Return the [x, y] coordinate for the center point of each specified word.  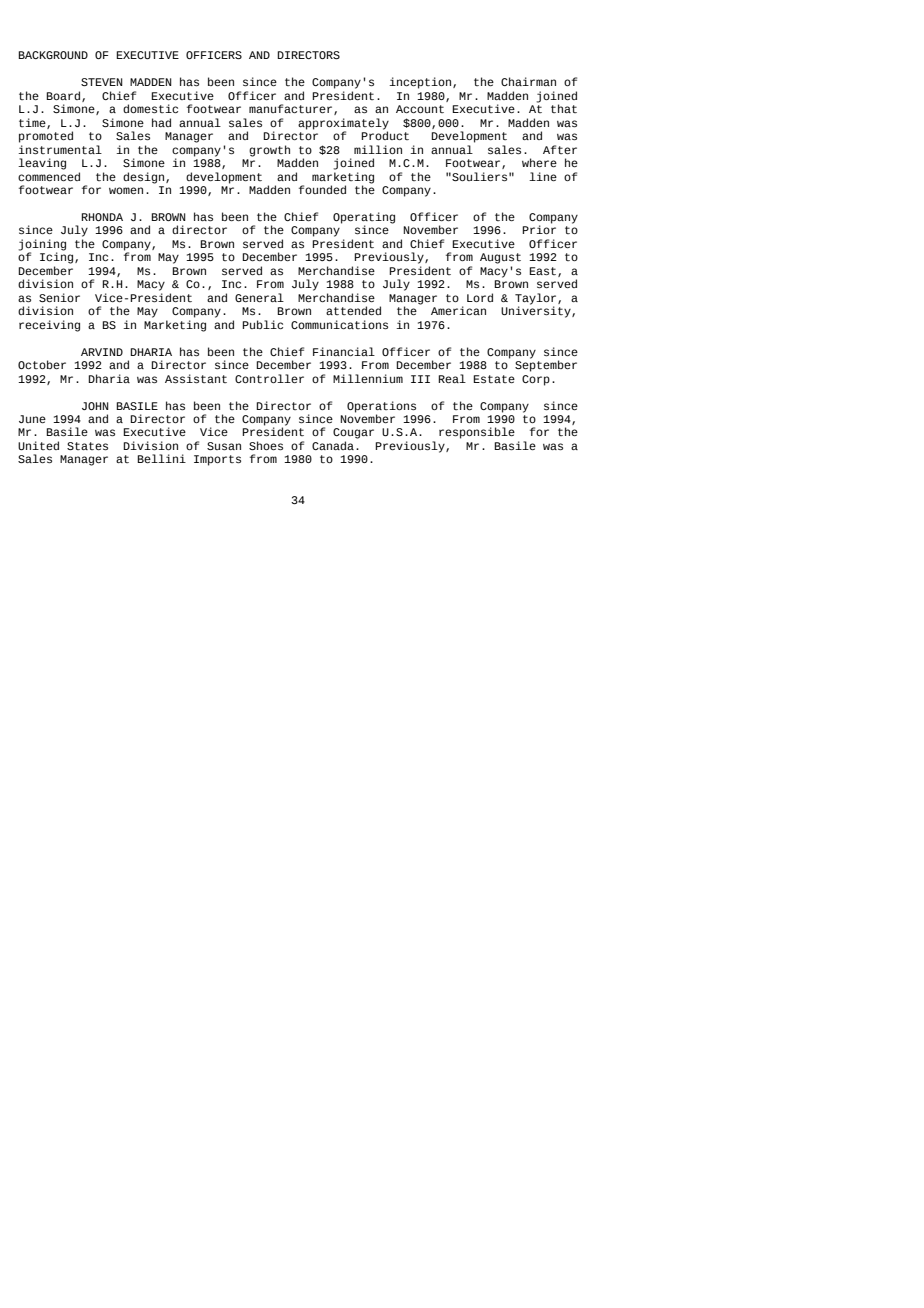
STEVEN [102, 82]
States [87, 446]
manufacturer [292, 109]
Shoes [266, 446]
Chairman [528, 81]
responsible [477, 433]
